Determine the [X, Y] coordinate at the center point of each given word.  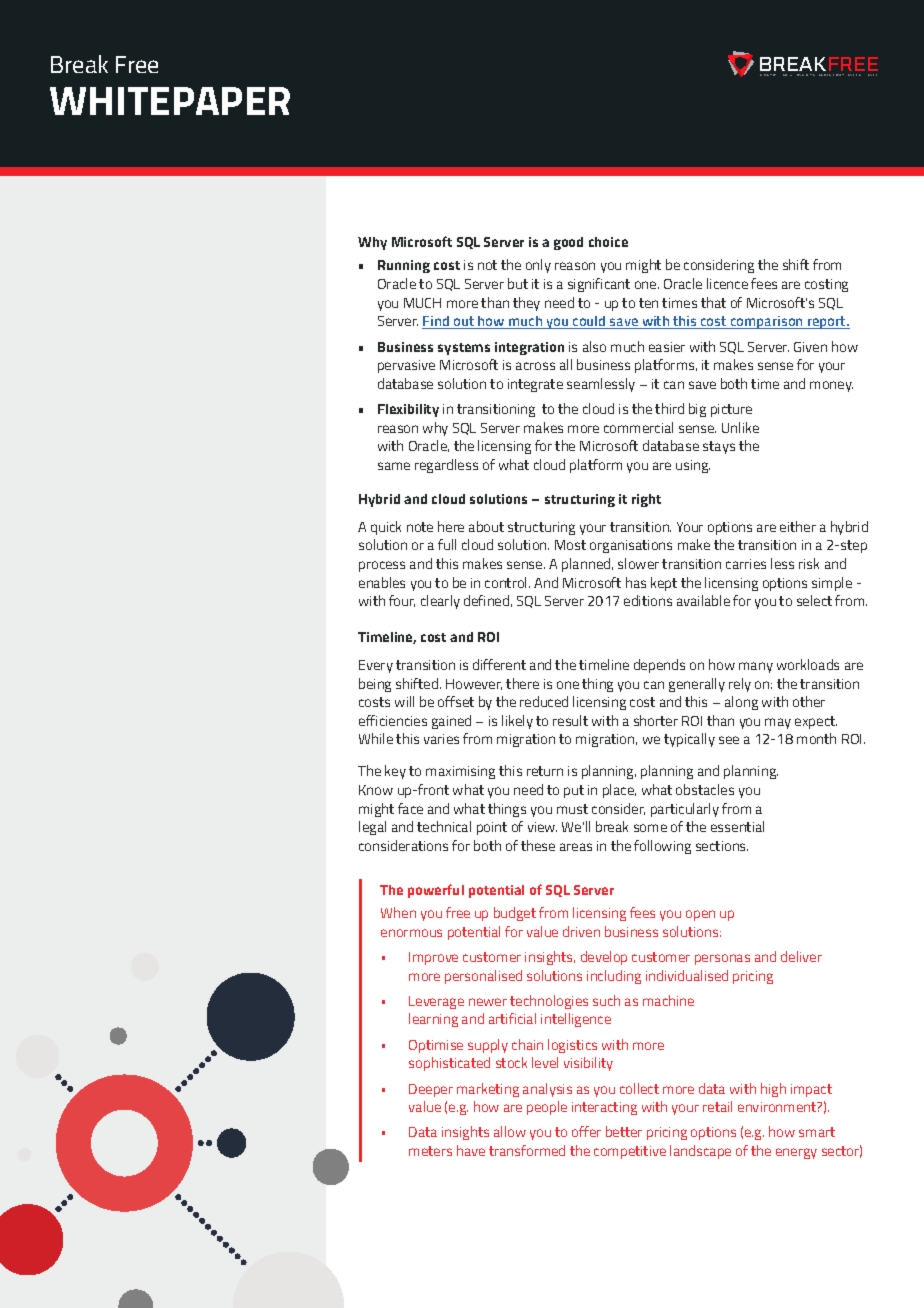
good [568, 243]
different [499, 664]
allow [510, 1131]
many [756, 667]
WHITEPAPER [170, 101]
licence [727, 283]
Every [376, 666]
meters [430, 1151]
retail [717, 1106]
